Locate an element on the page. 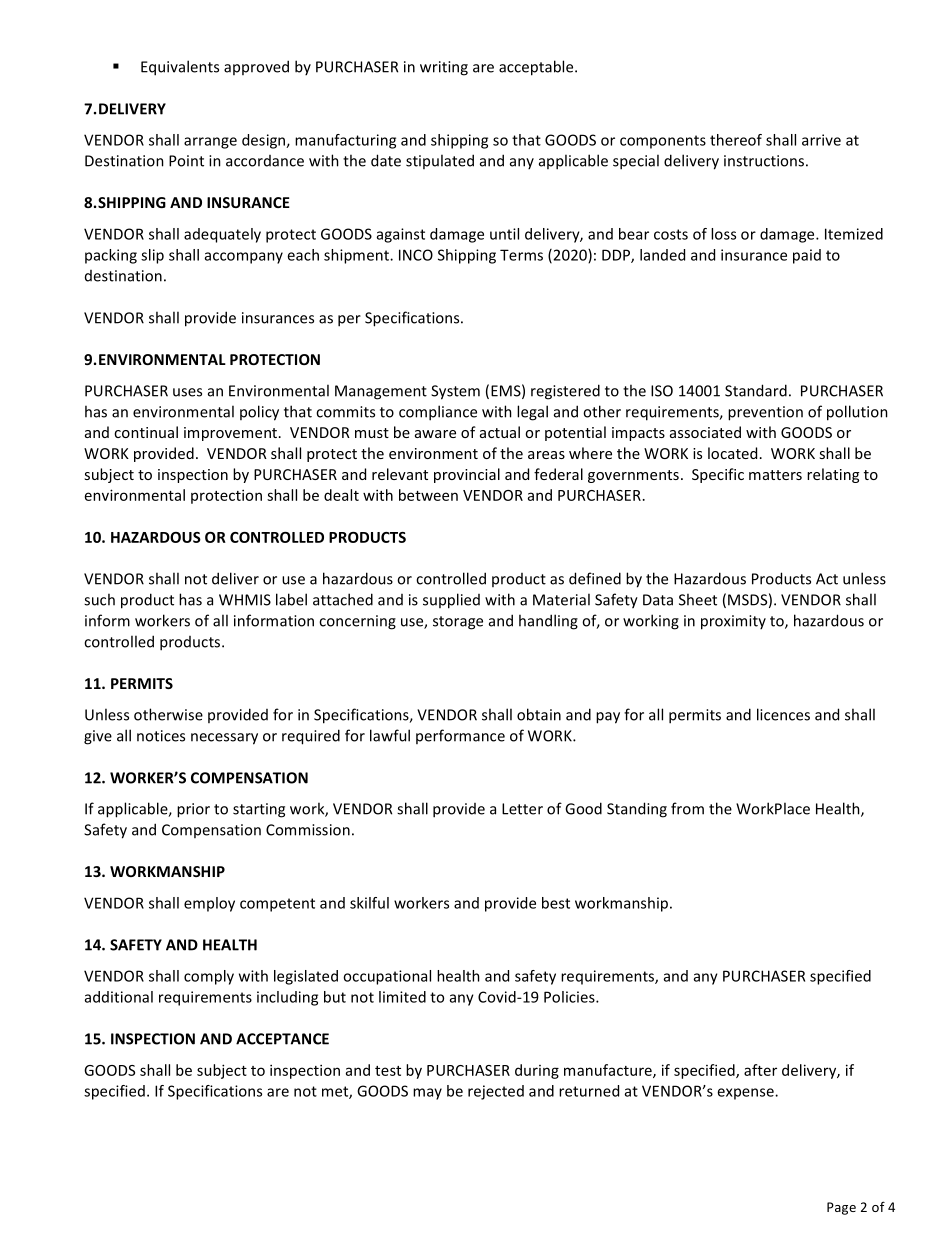  thereof is located at coordinates (736, 140).
